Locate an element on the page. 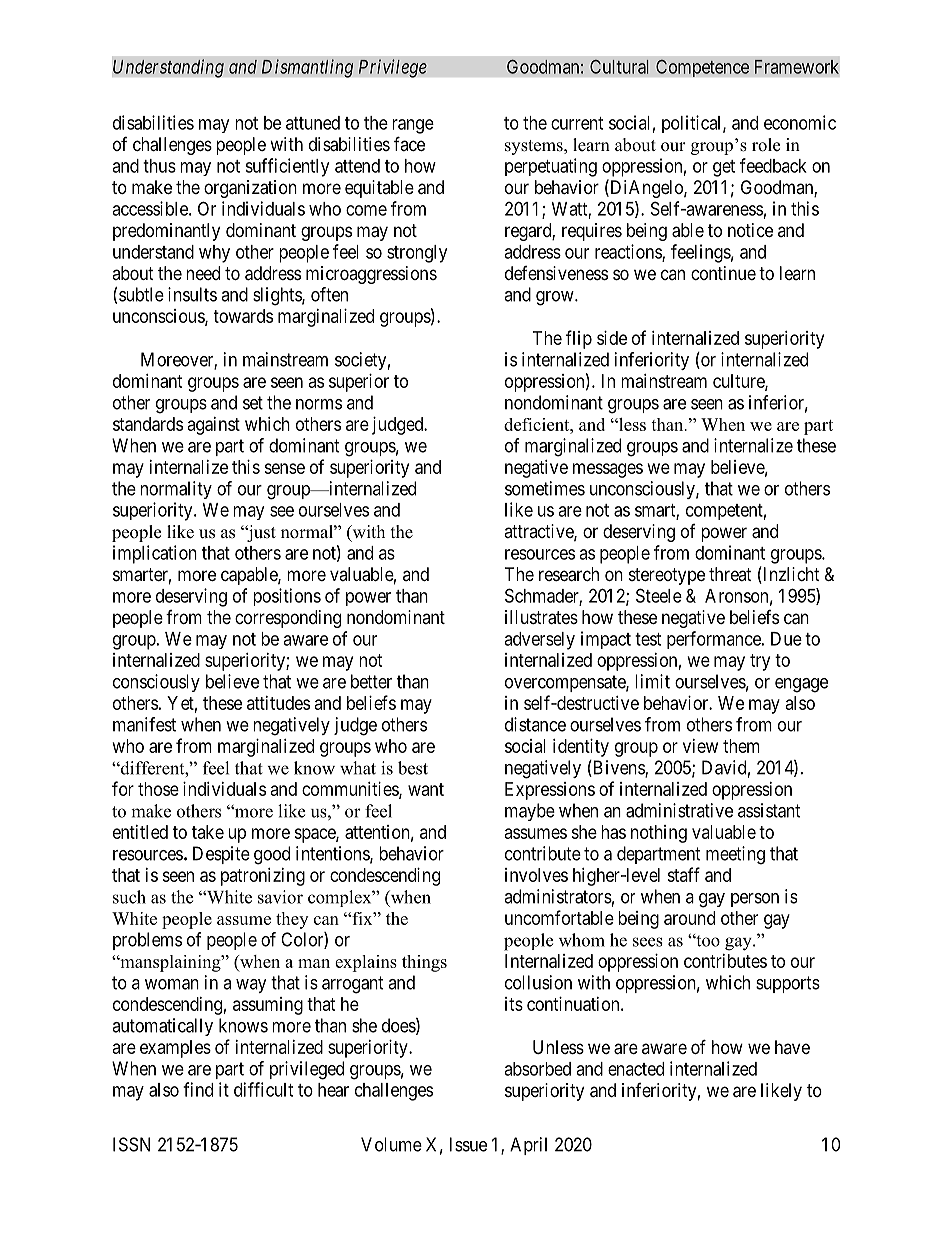 Image resolution: width=952 pixels, height=1233 pixels. Despite is located at coordinates (221, 855).
